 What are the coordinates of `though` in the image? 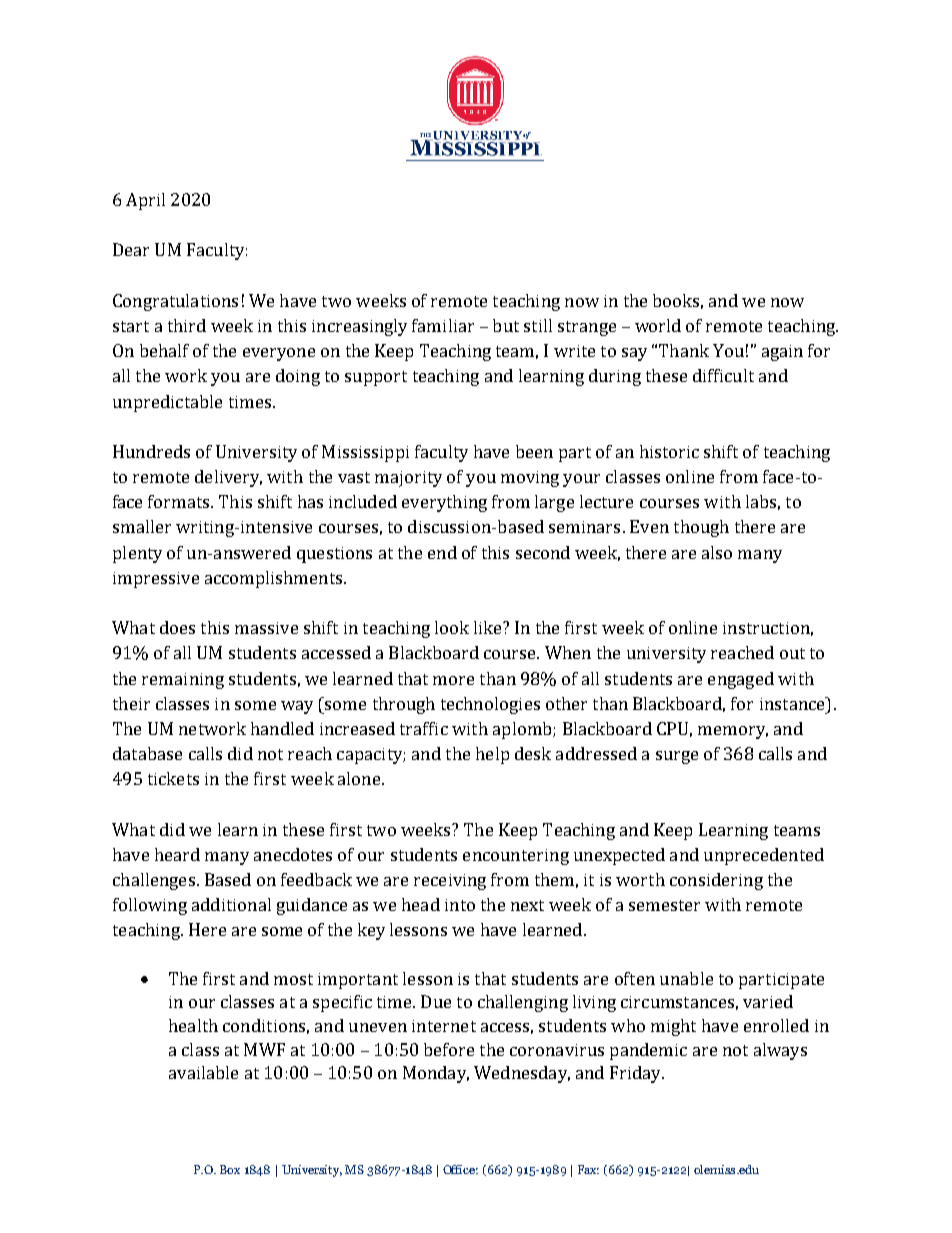 It's located at (701, 528).
